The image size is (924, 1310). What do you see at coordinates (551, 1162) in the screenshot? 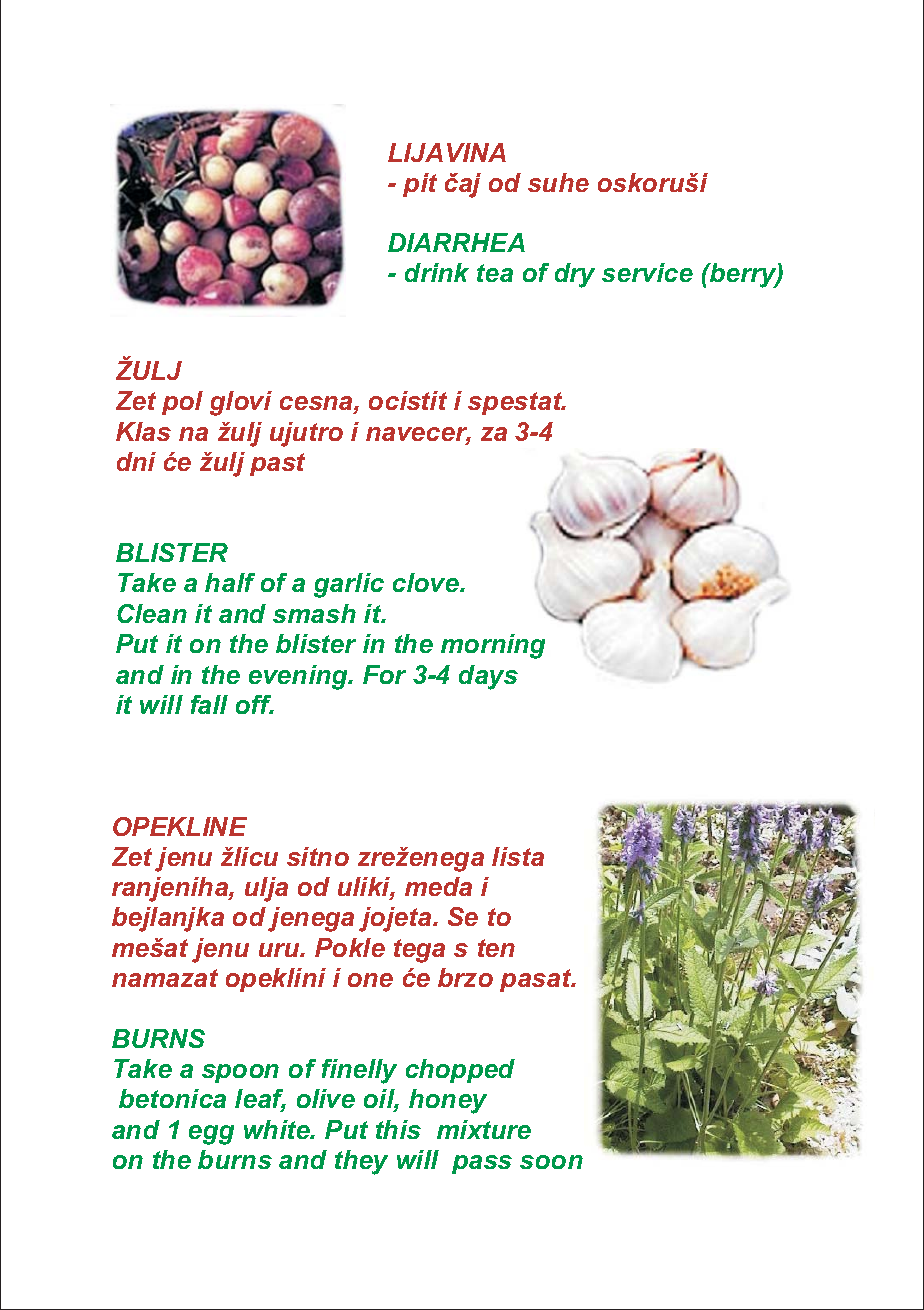
I see `soon` at bounding box center [551, 1162].
